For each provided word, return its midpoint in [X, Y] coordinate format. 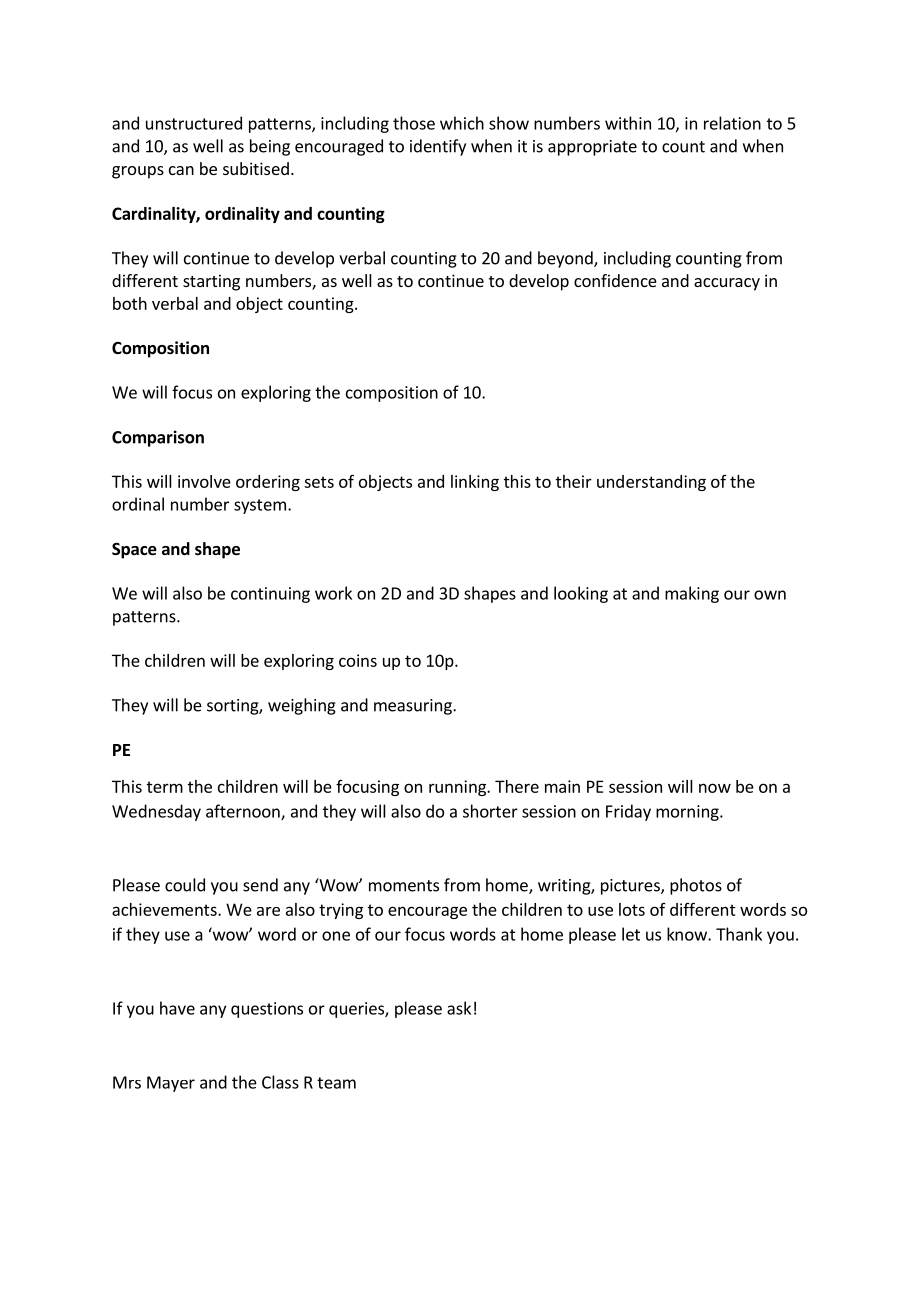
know [688, 934]
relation [732, 123]
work [333, 593]
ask [459, 1008]
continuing [270, 595]
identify [438, 147]
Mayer [171, 1084]
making [692, 594]
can [181, 170]
